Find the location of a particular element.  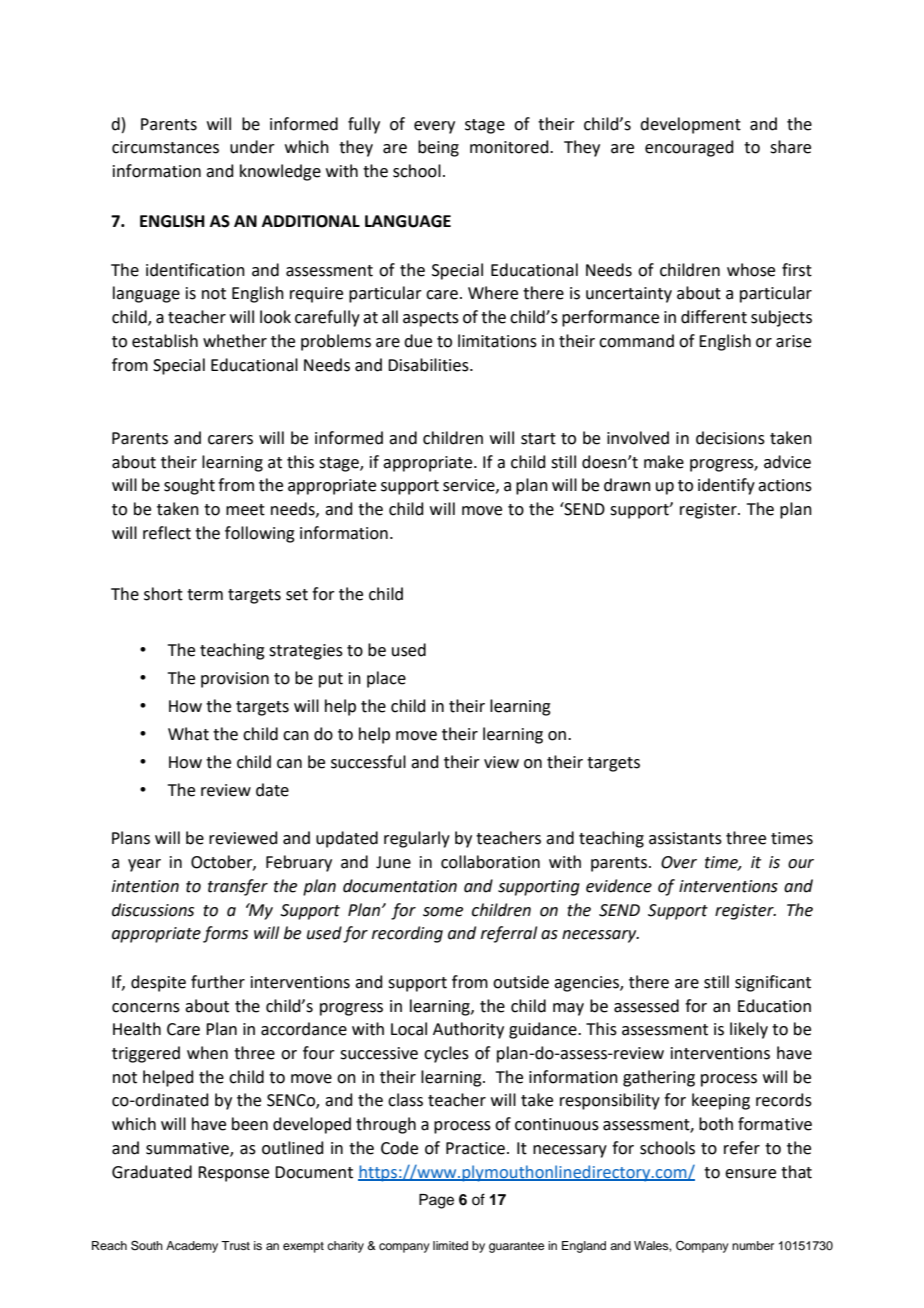

Page is located at coordinates (436, 1201).
